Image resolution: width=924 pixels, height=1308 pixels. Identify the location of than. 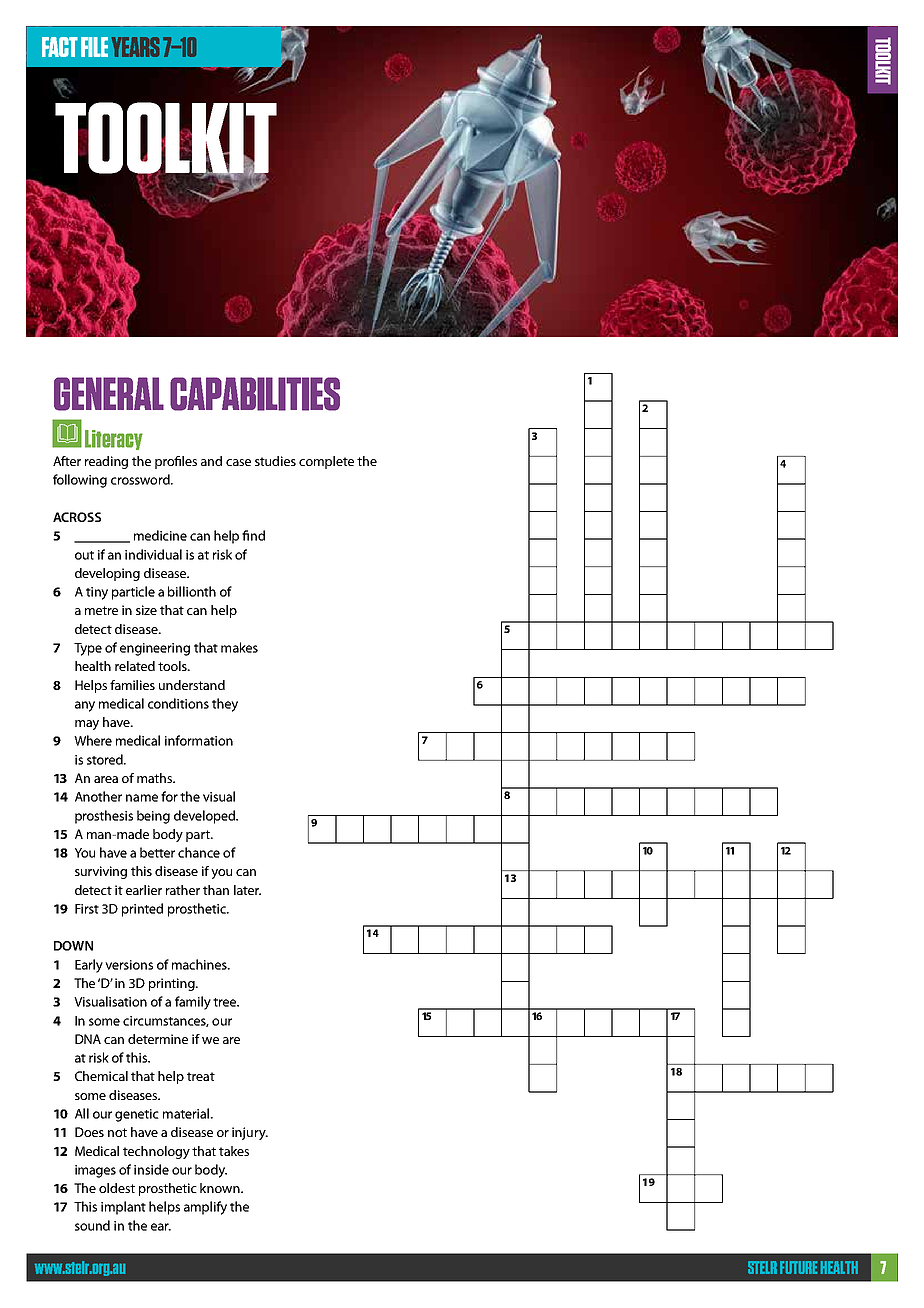
(216, 890).
